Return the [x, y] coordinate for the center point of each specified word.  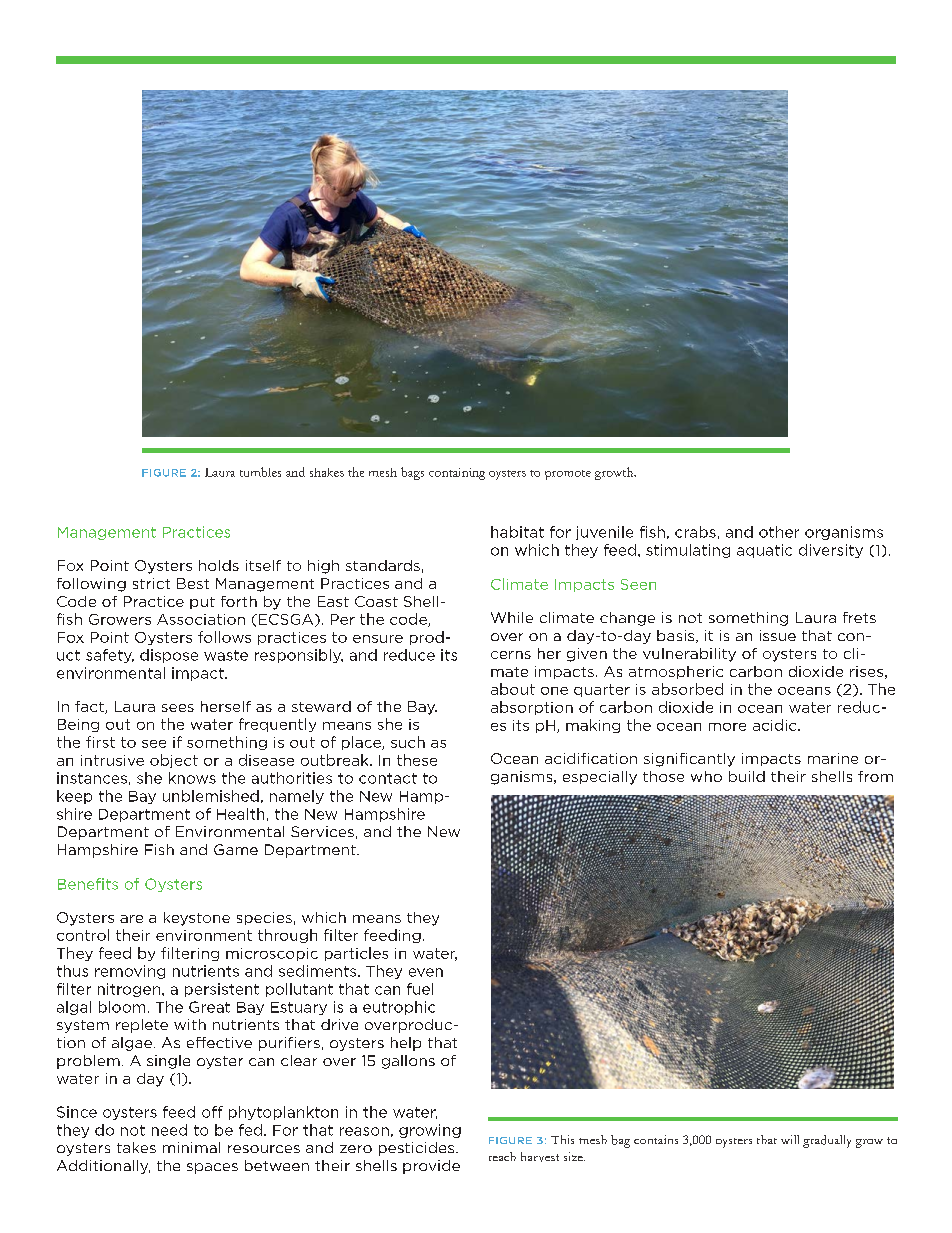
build [747, 776]
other [779, 532]
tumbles [260, 472]
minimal [191, 1147]
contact [388, 778]
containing [457, 474]
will [790, 1139]
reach [502, 1156]
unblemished [211, 796]
